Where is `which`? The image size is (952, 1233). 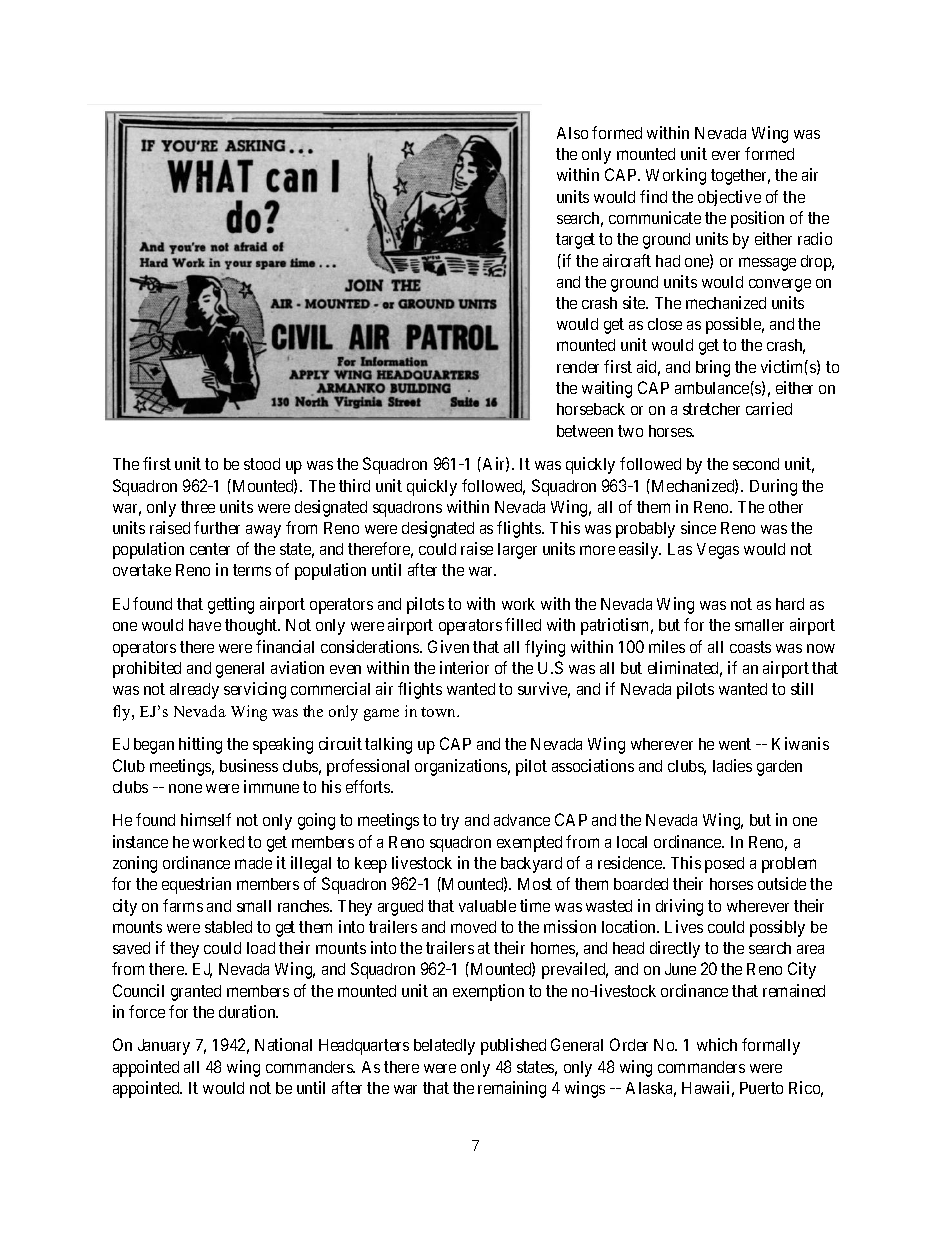
which is located at coordinates (717, 1044).
